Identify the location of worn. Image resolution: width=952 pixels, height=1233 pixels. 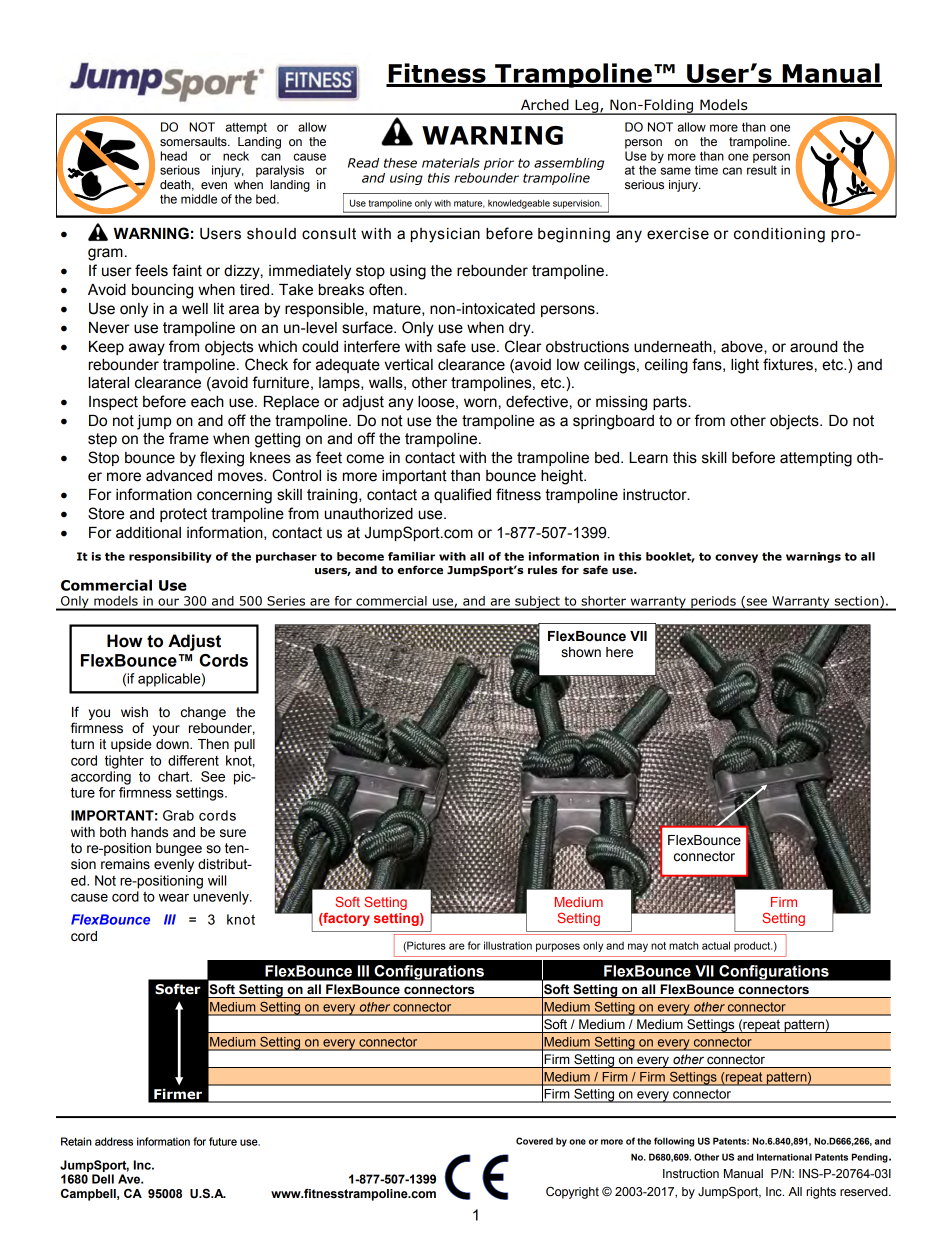
(480, 403).
